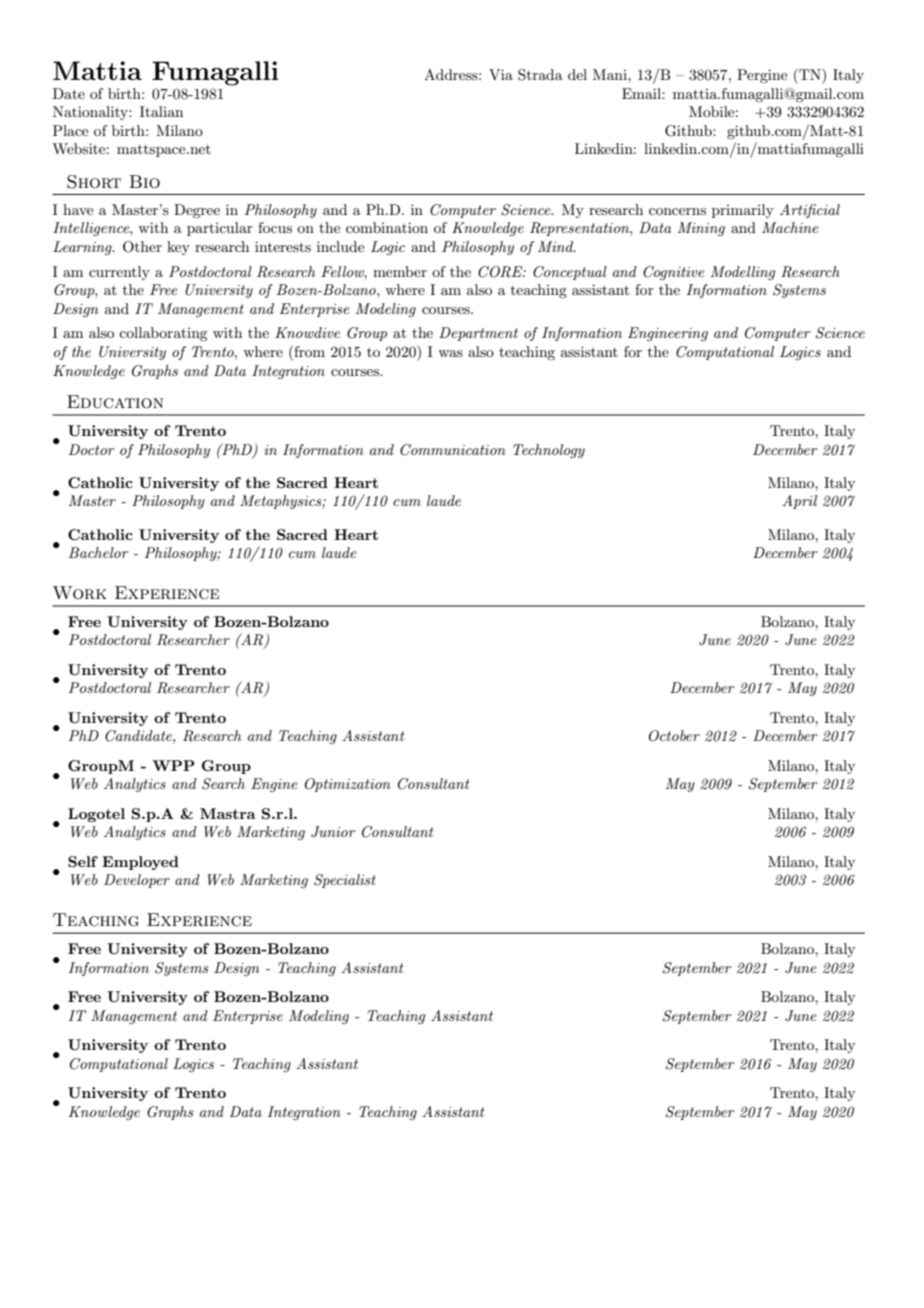  What do you see at coordinates (450, 353) in the image?
I see `was` at bounding box center [450, 353].
